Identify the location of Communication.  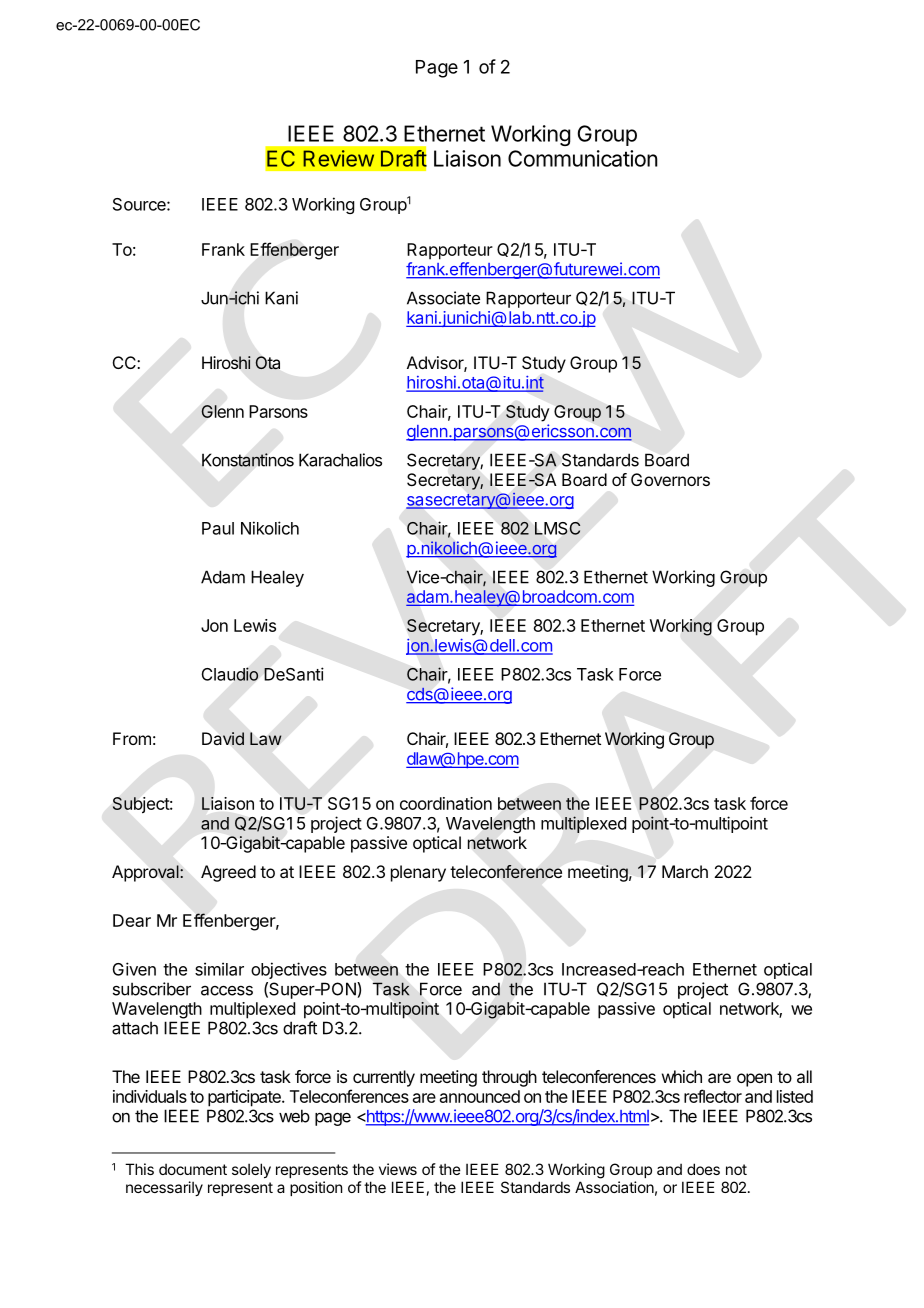
(583, 158).
